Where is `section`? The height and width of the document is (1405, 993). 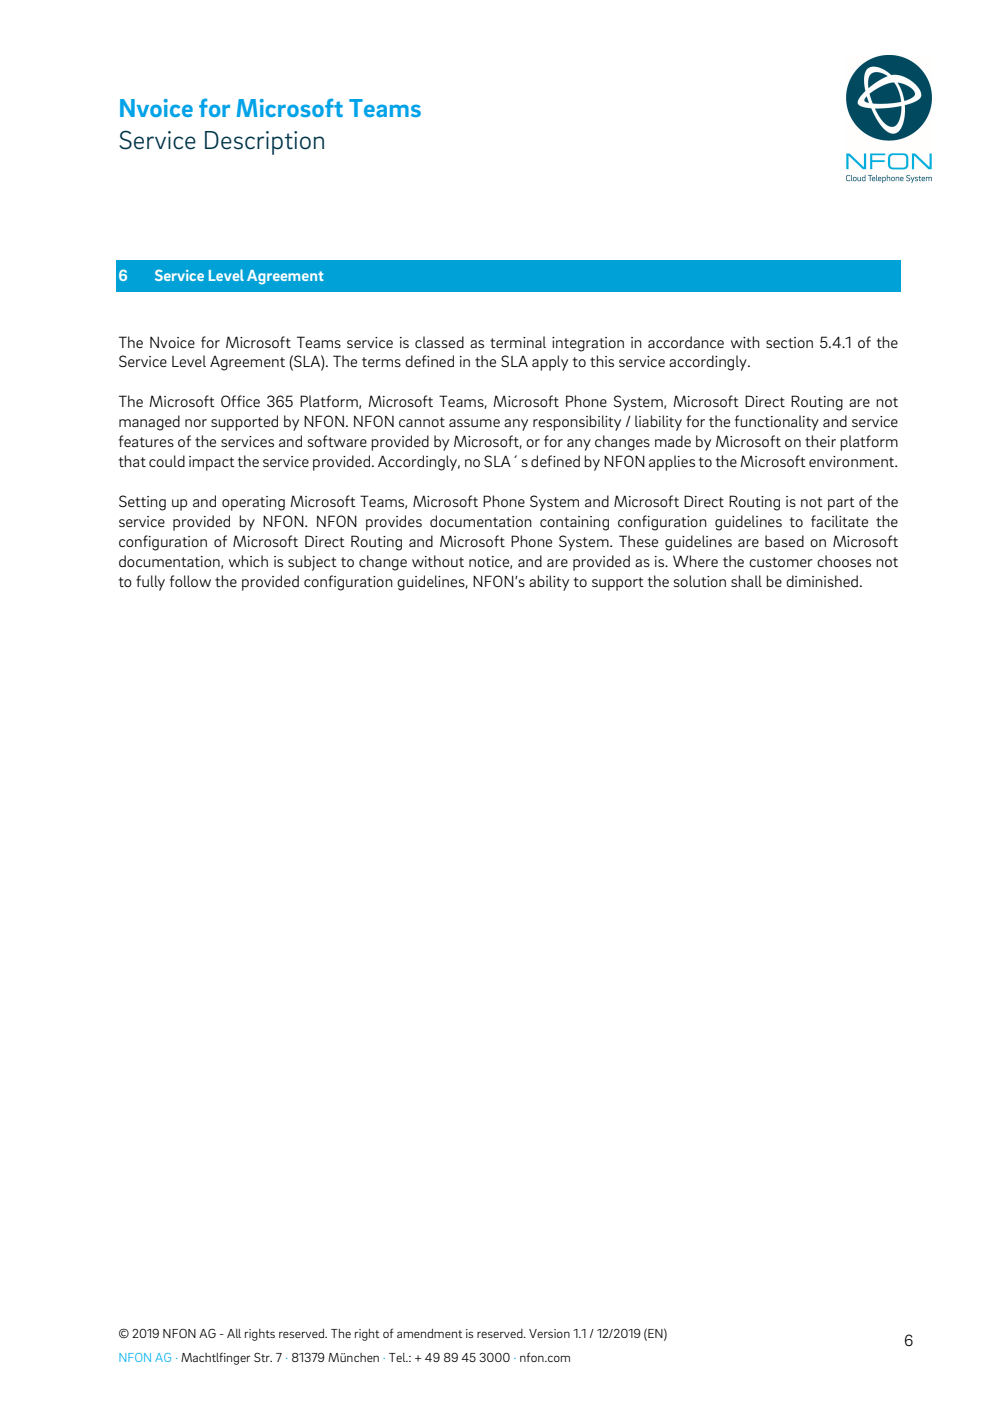 section is located at coordinates (789, 342).
